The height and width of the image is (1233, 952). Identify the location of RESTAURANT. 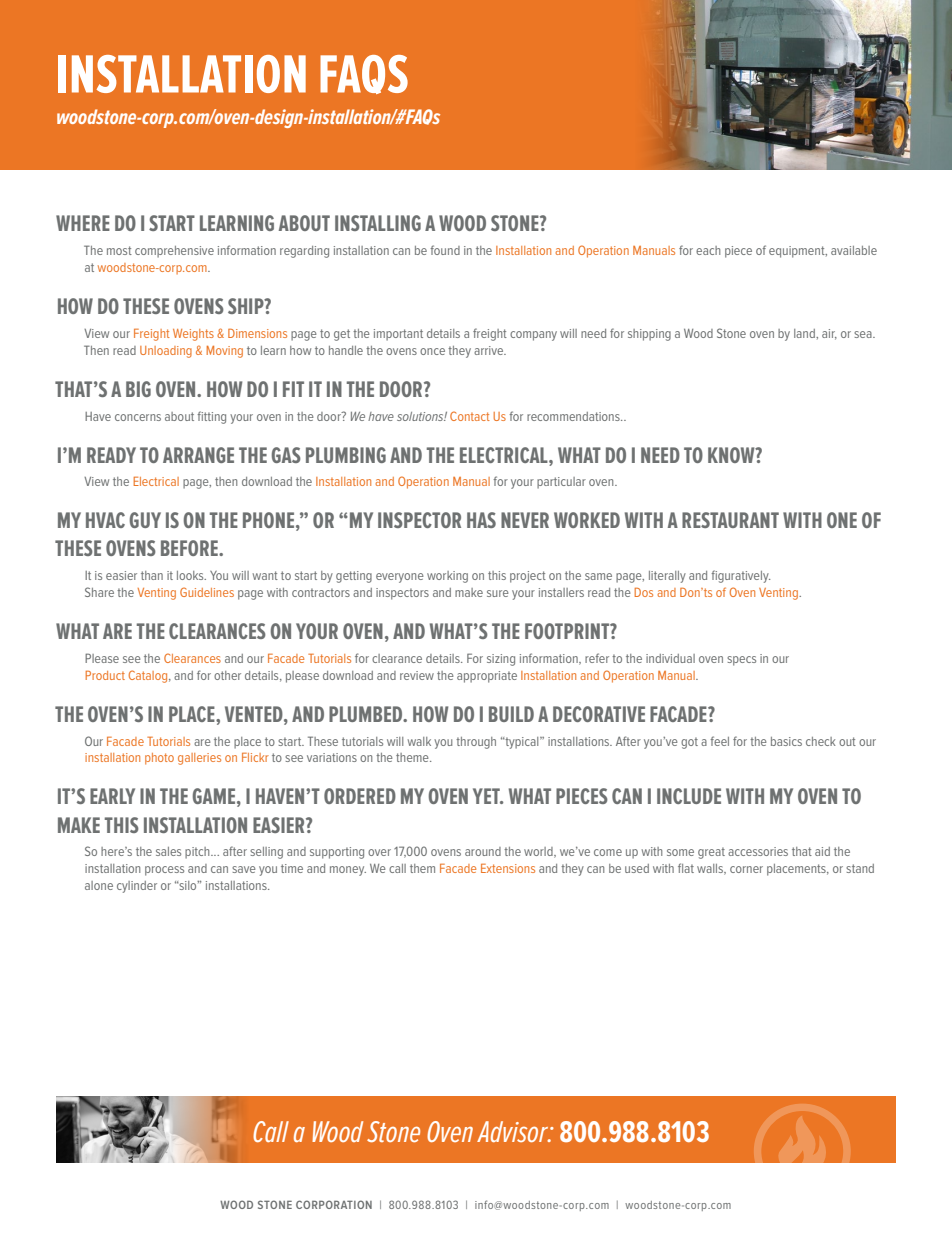
(730, 520).
